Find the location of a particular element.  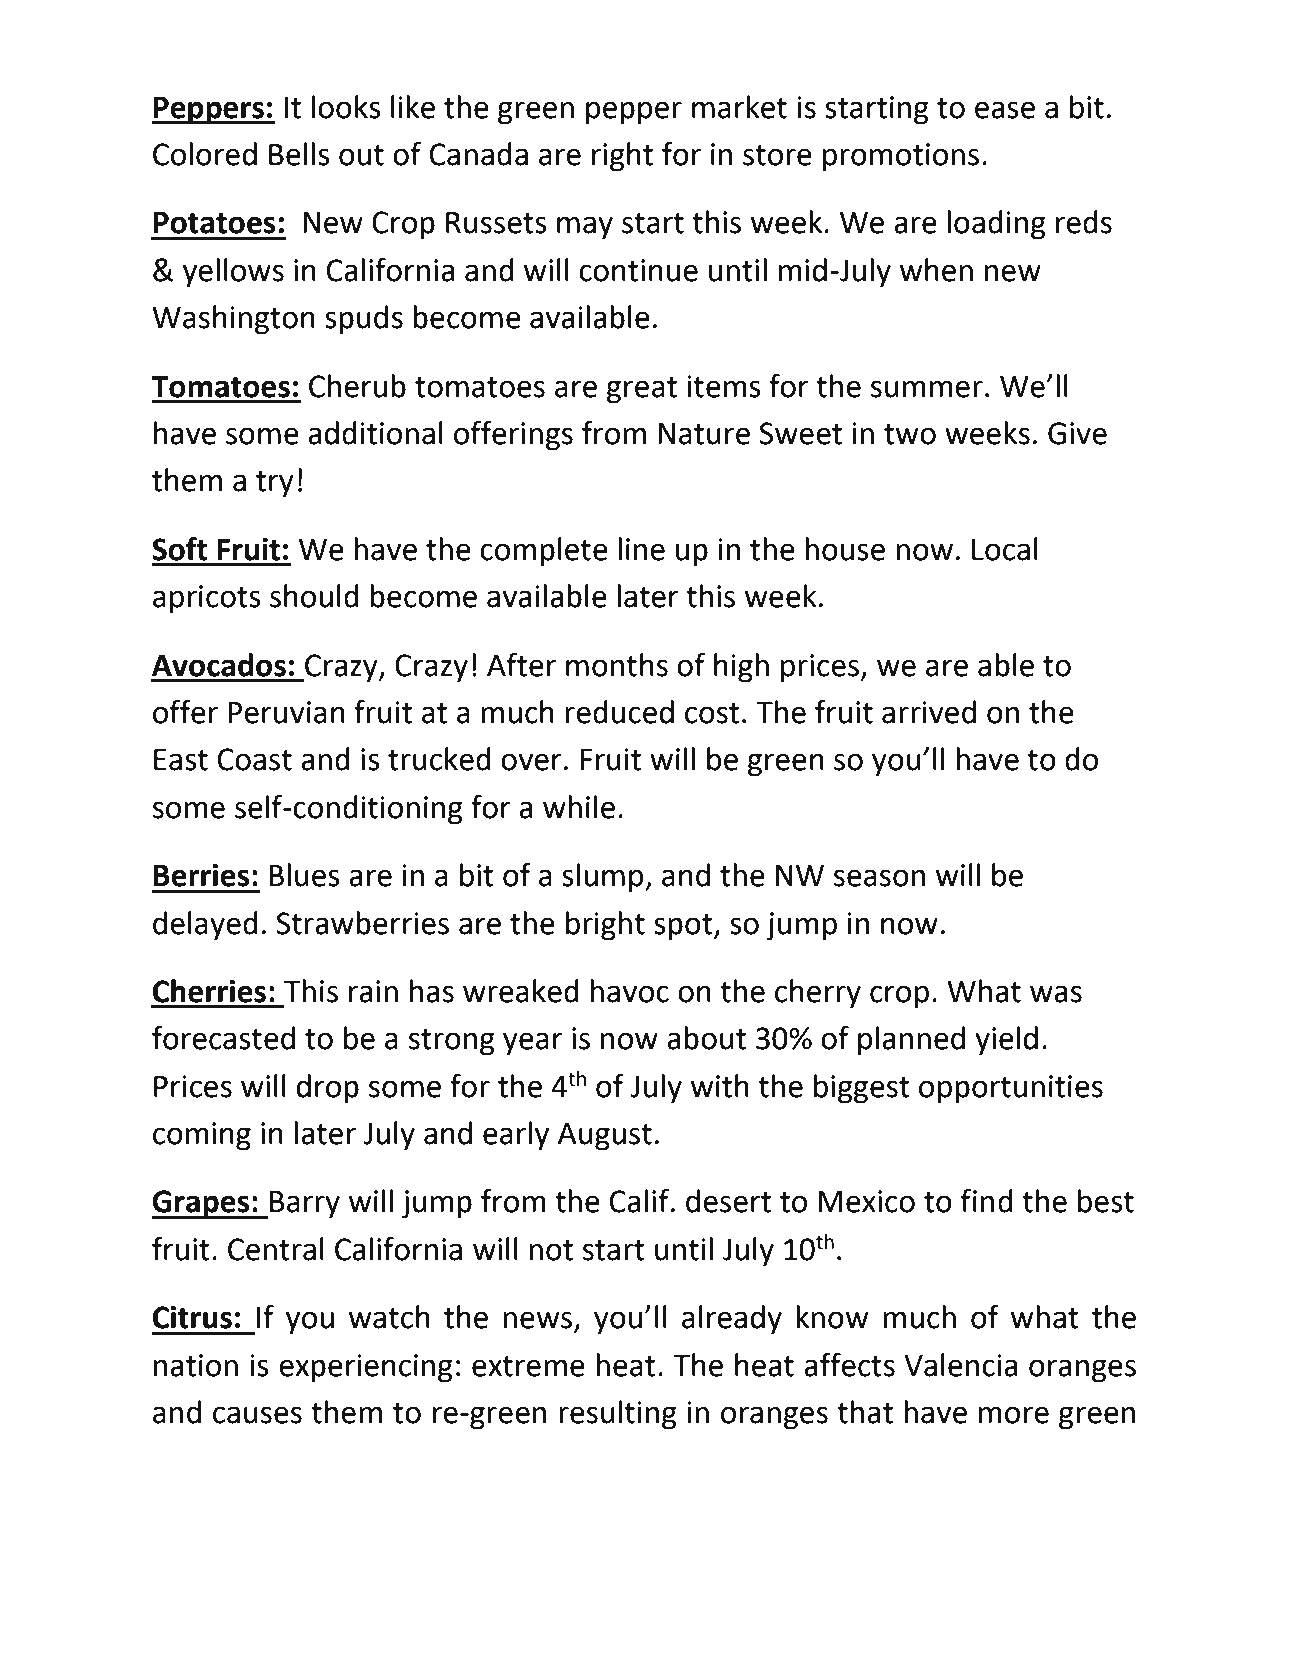

Coast is located at coordinates (255, 759).
